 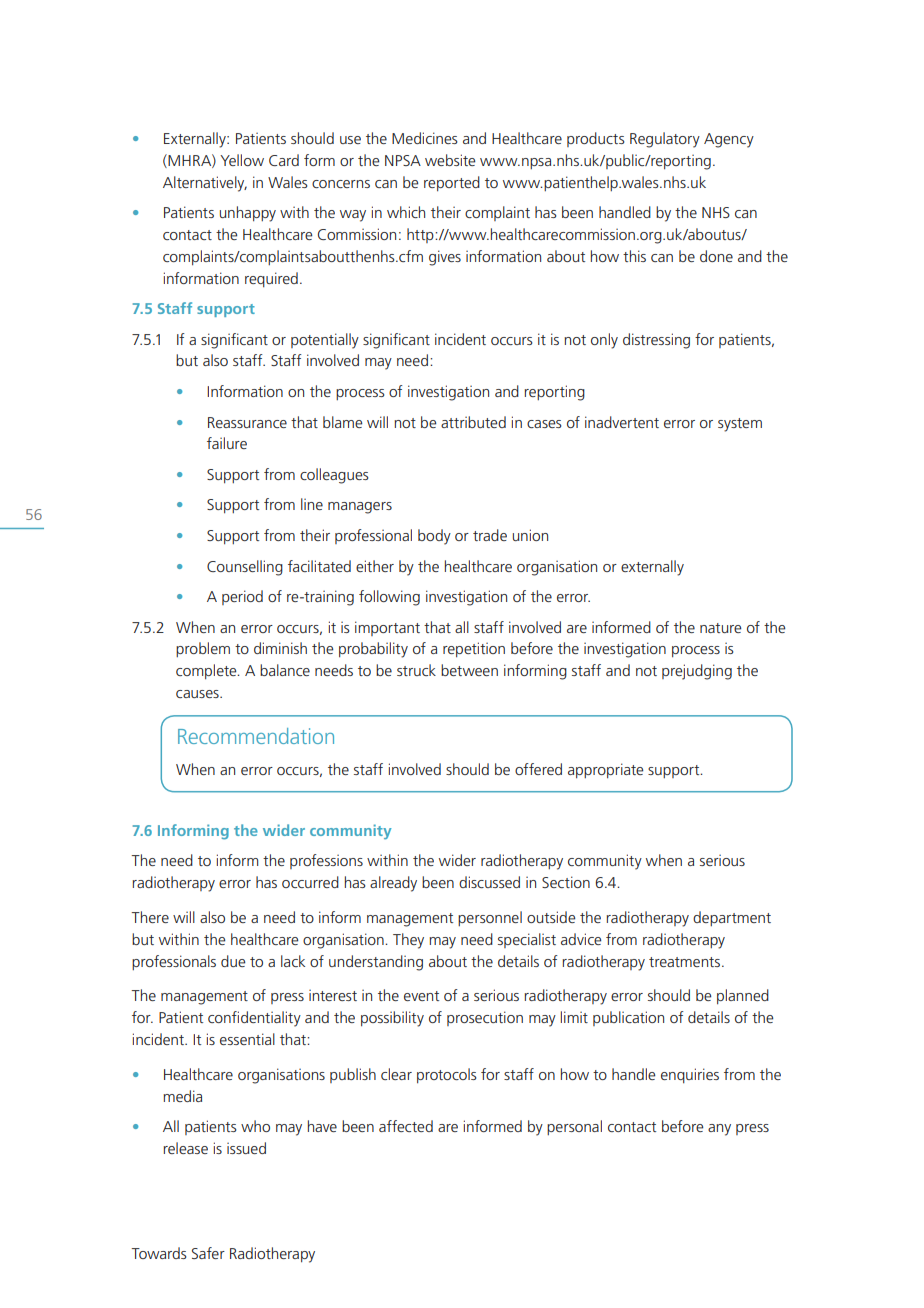 What do you see at coordinates (205, 184) in the page?
I see `Alternatively` at bounding box center [205, 184].
